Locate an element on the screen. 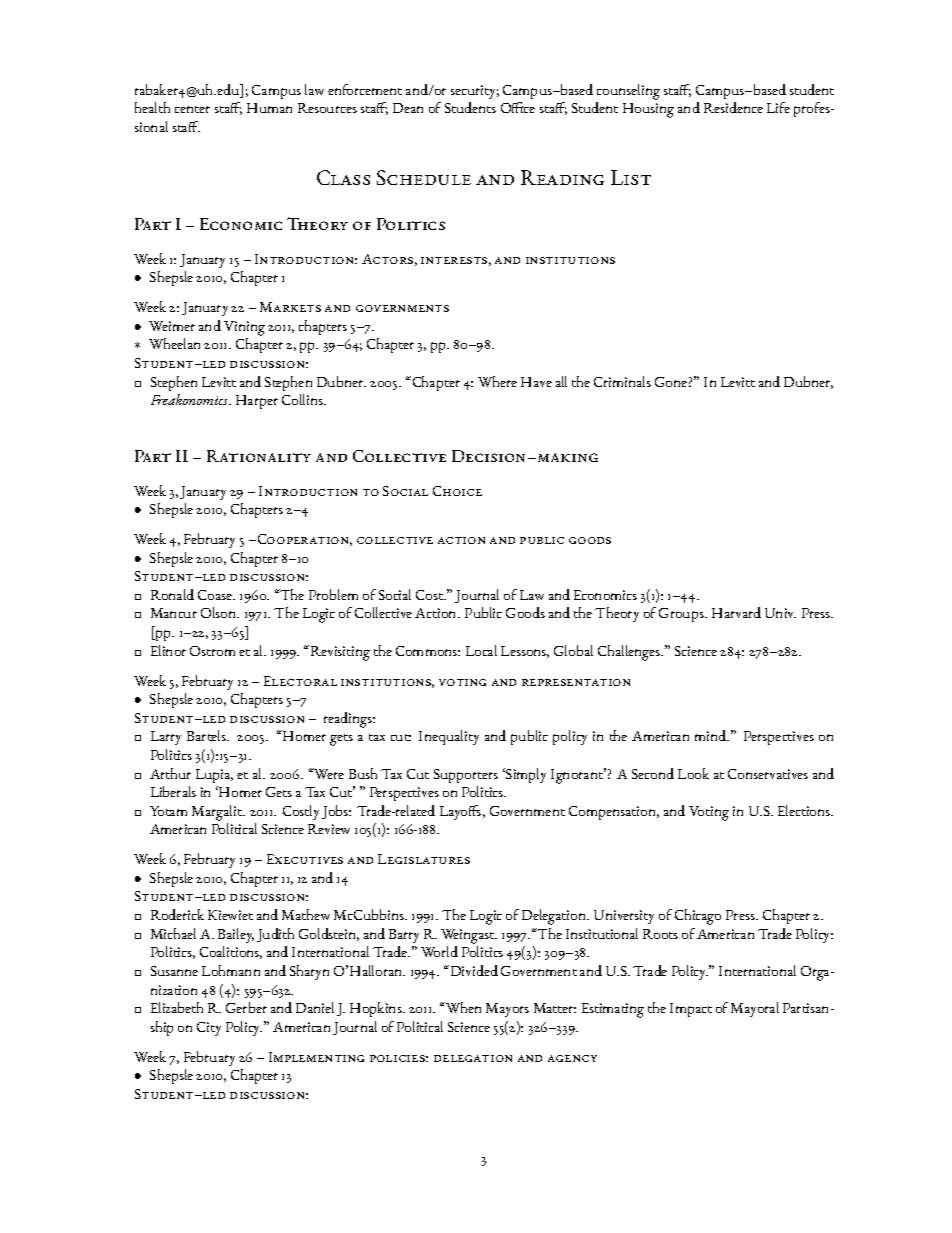 This screenshot has width=952, height=1233. Local is located at coordinates (481, 650).
